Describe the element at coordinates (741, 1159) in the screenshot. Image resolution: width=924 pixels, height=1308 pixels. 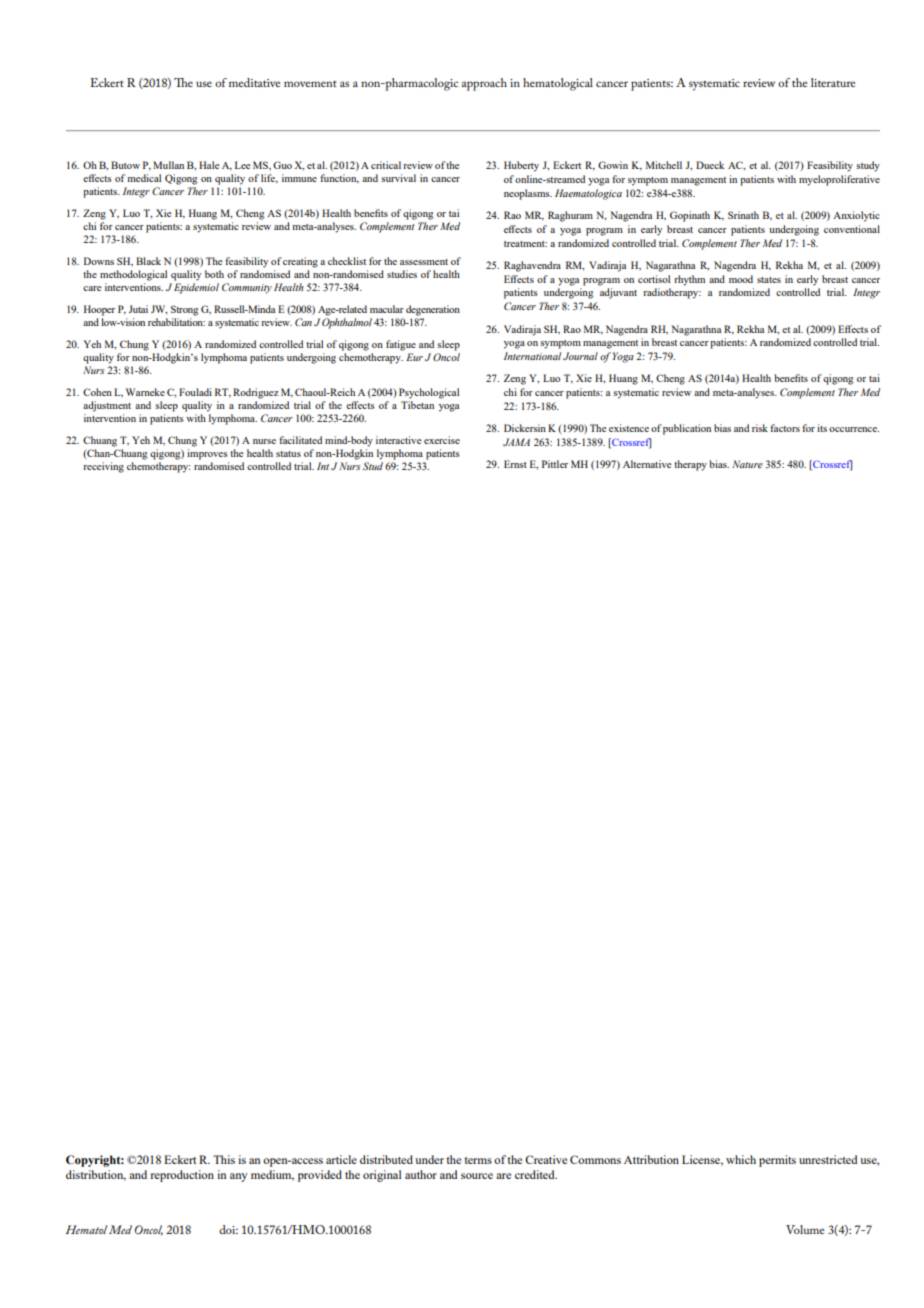
I see `which` at that location.
